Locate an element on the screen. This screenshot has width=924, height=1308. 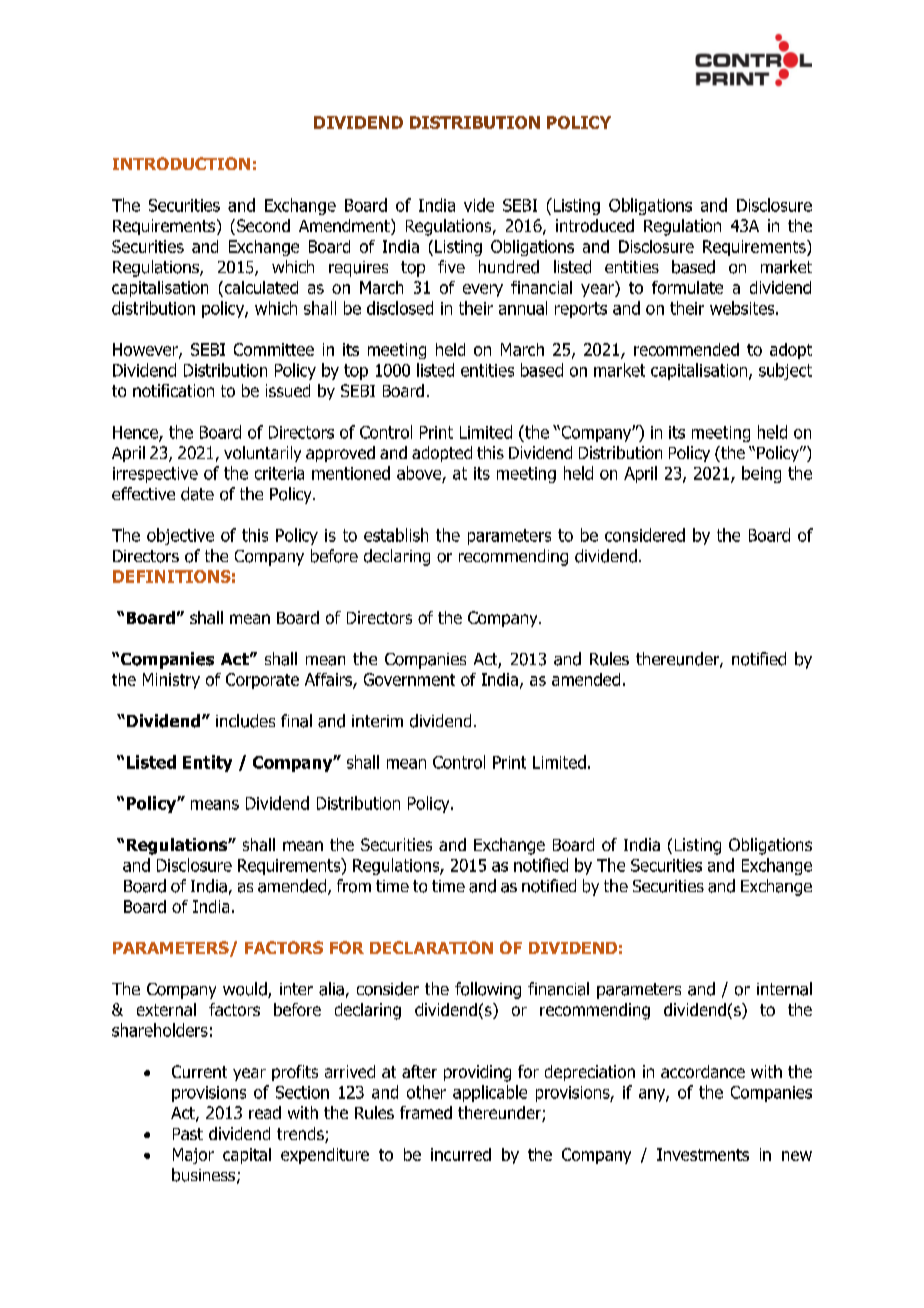
establish is located at coordinates (396, 535).
